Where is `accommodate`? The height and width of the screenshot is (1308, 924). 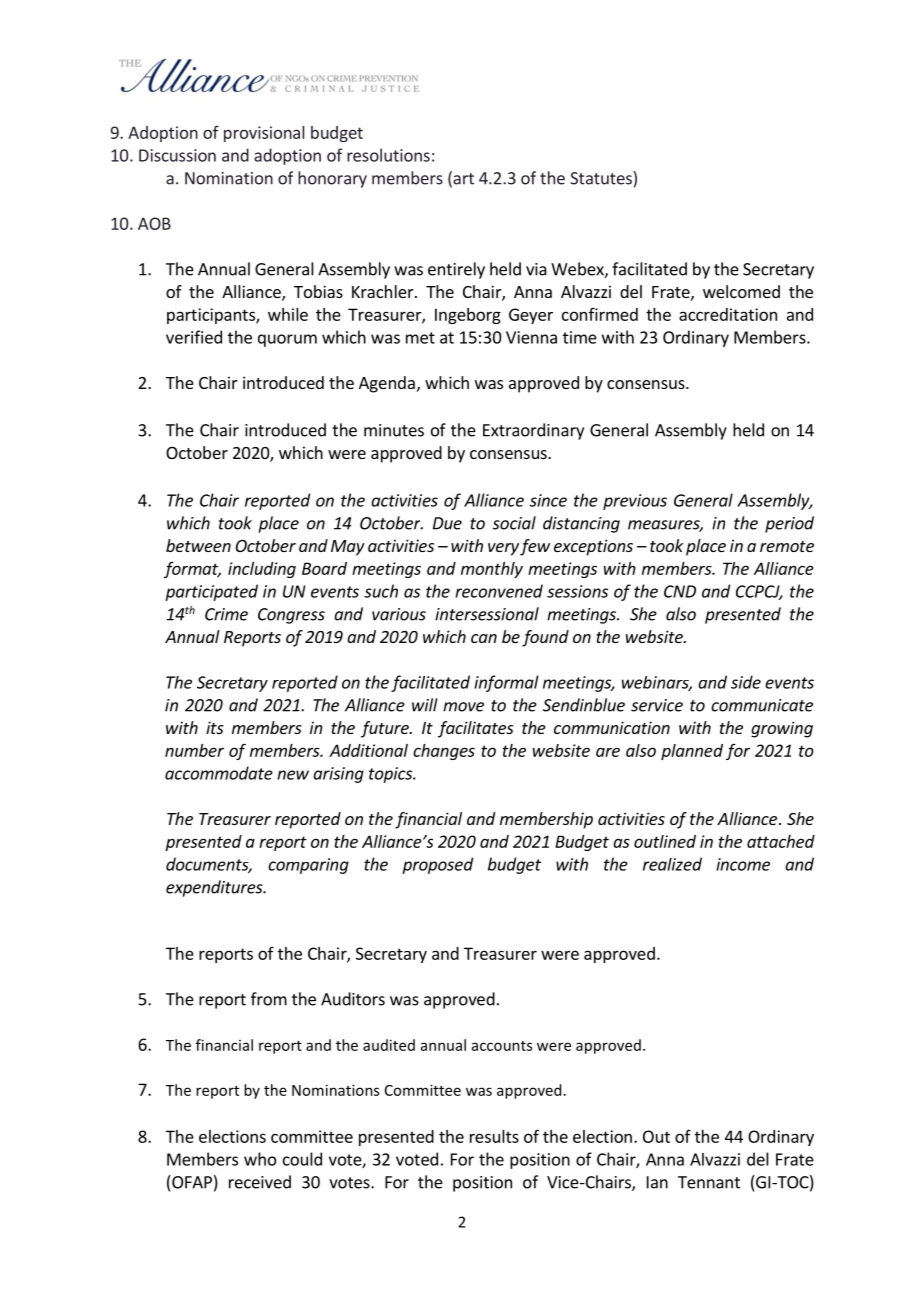
accommodate is located at coordinates (219, 773).
